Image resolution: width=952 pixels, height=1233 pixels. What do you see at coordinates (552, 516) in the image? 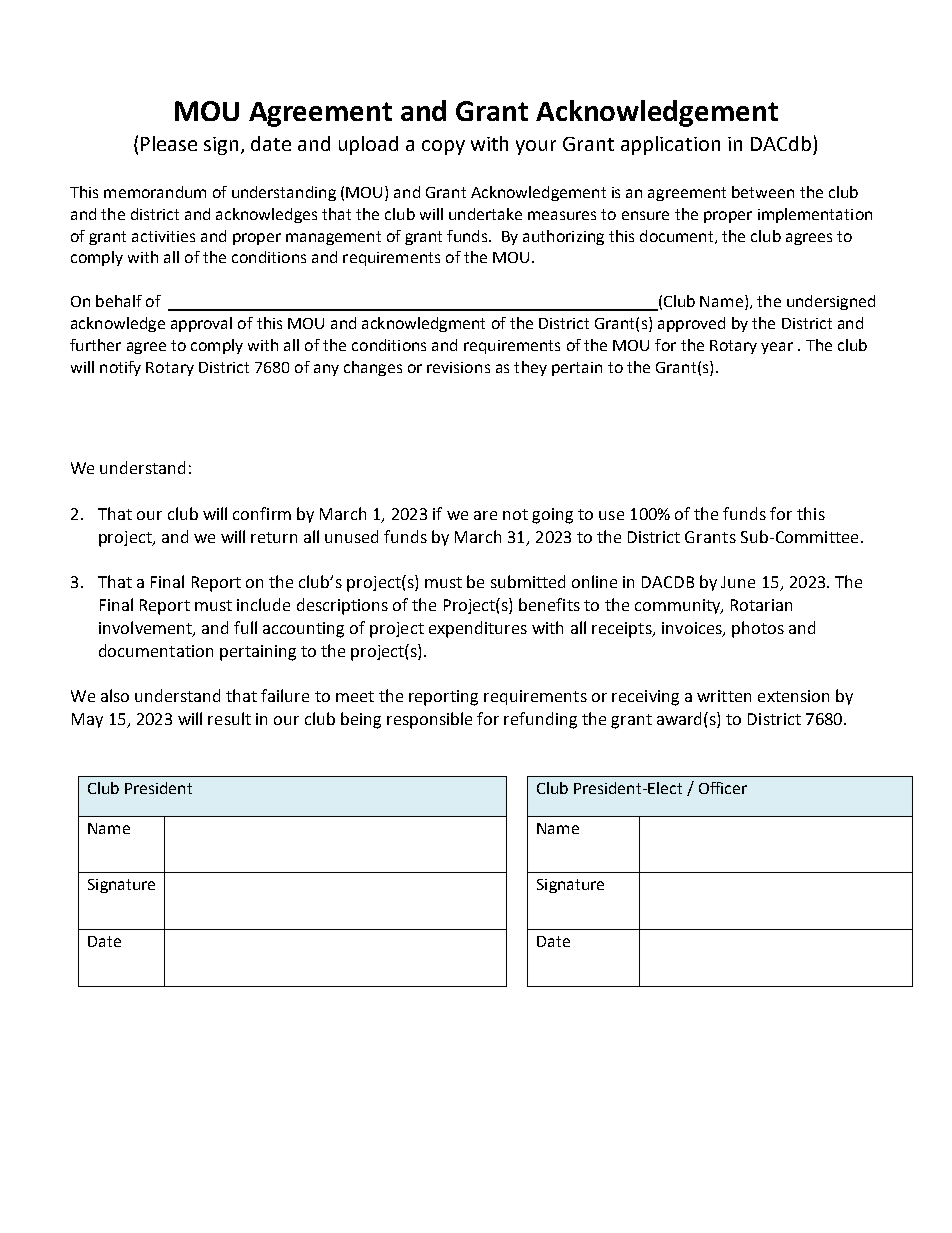
I see `going` at bounding box center [552, 516].
